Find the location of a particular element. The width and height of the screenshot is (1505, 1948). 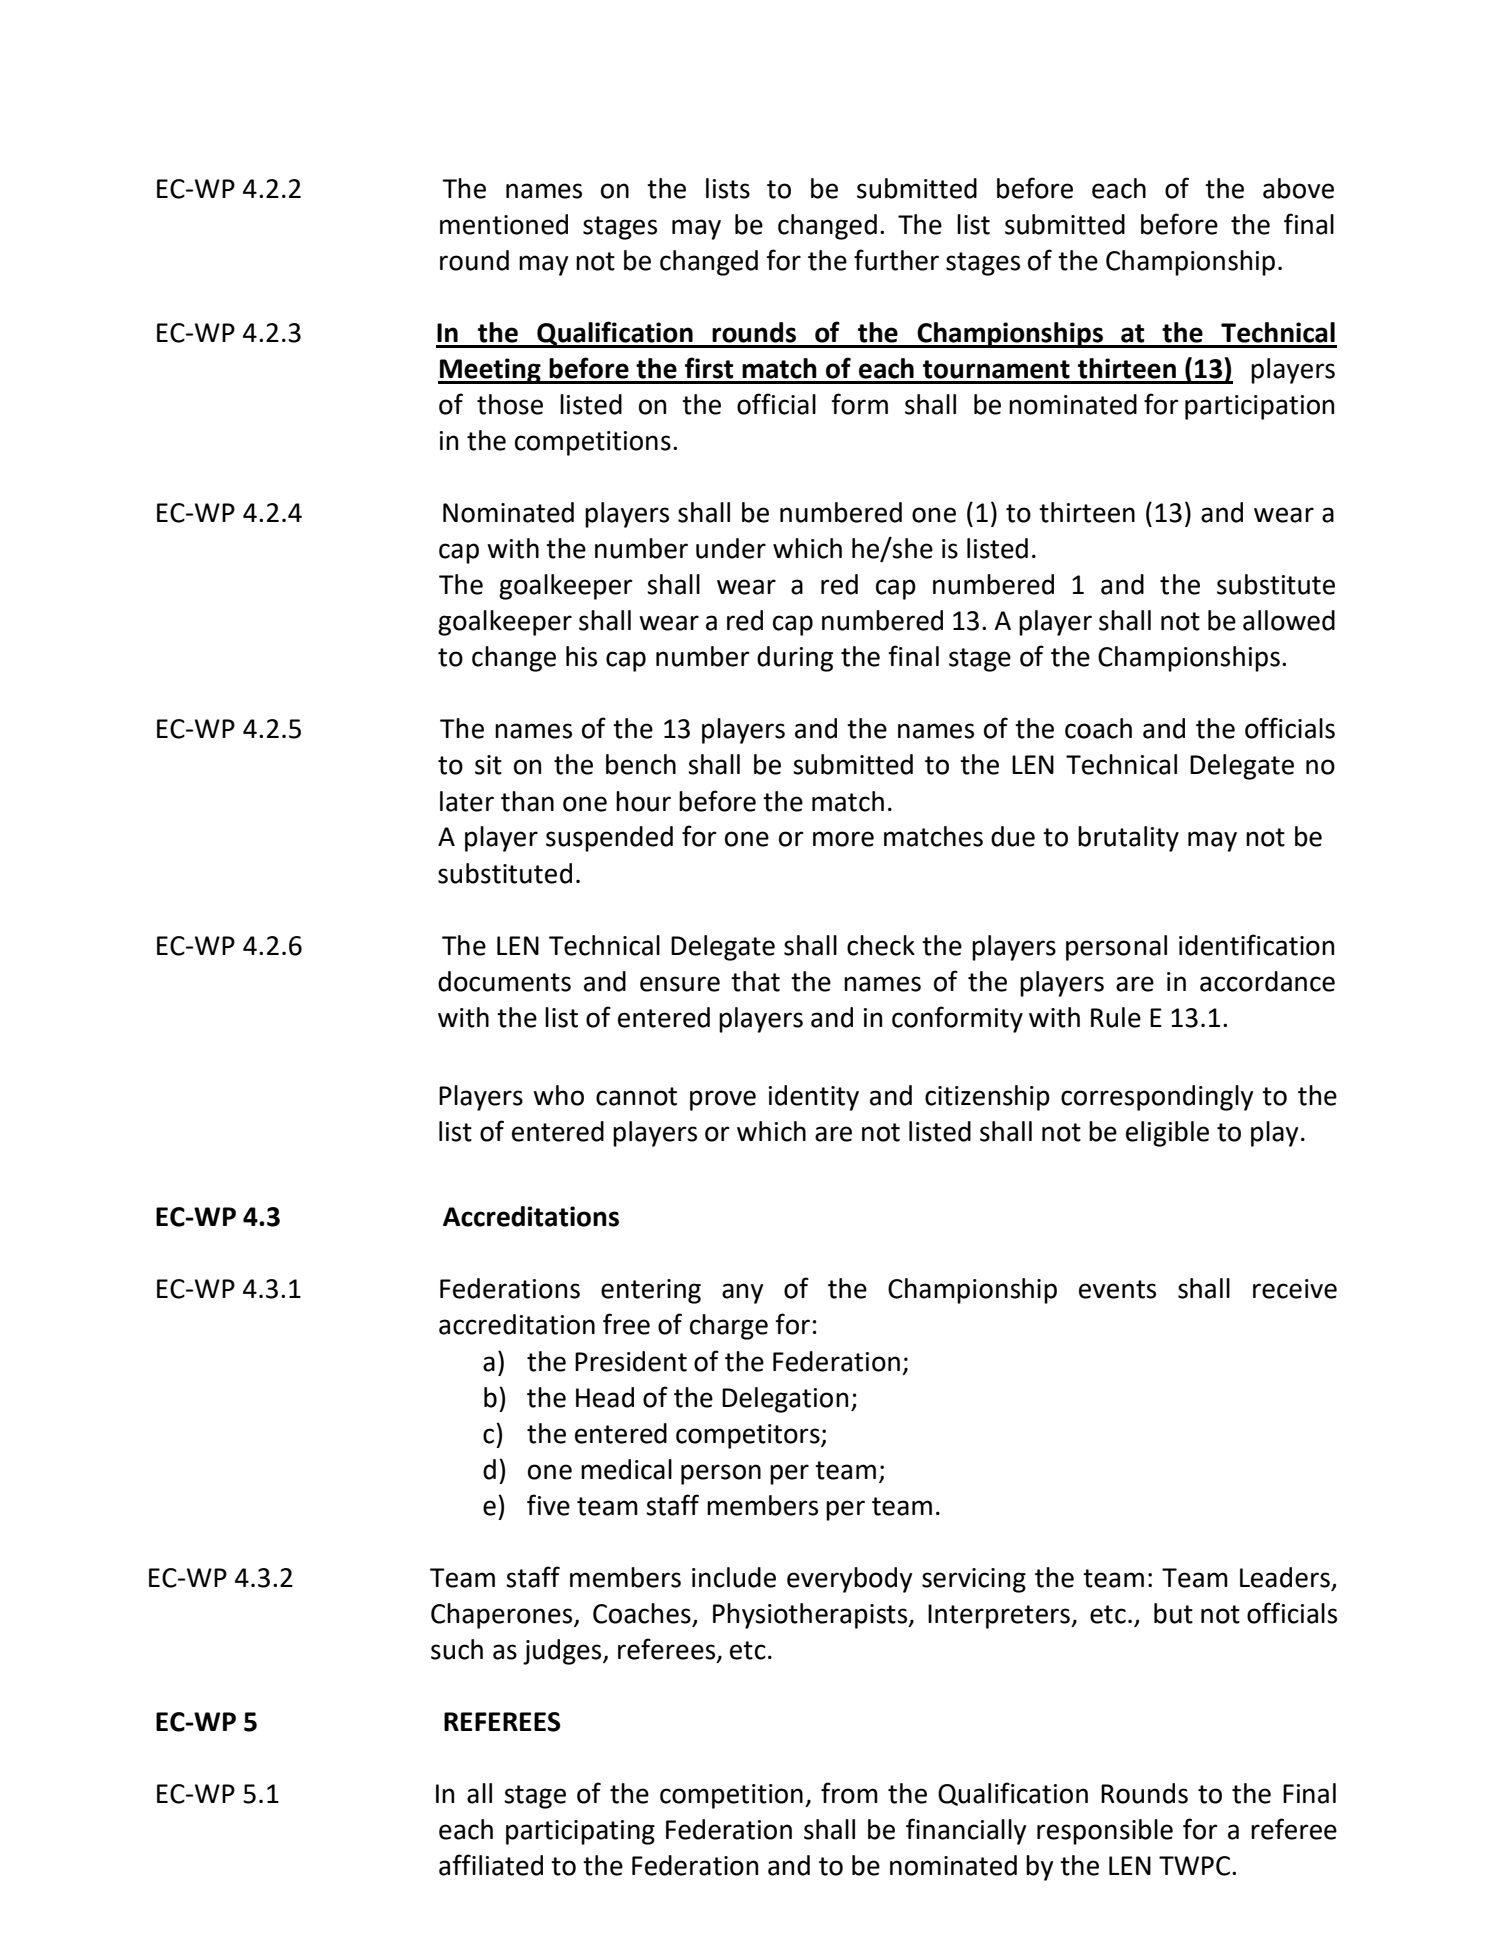

check is located at coordinates (881, 945).
